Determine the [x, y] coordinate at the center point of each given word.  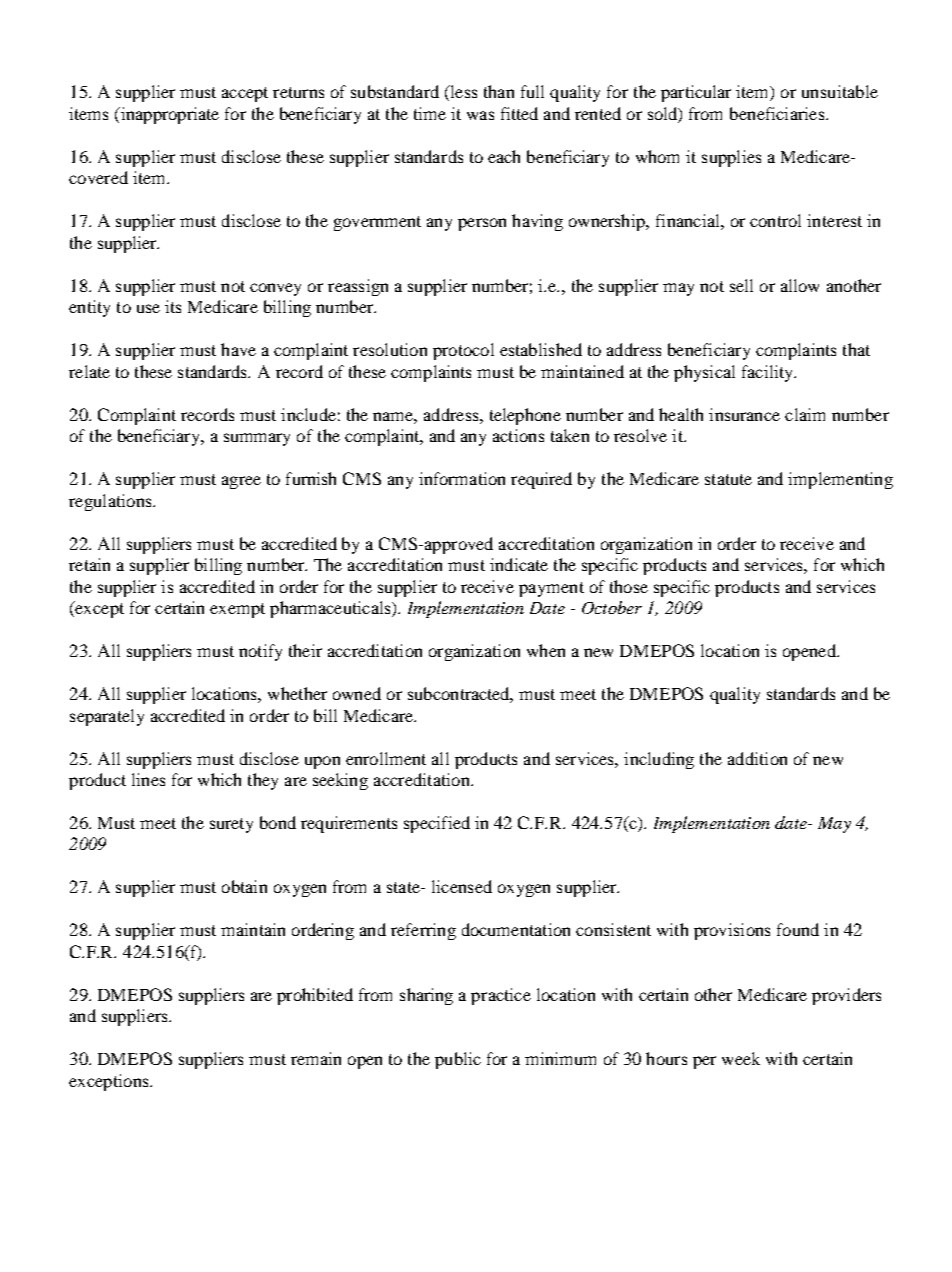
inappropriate [168, 115]
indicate [519, 564]
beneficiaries [778, 113]
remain [316, 1058]
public [458, 1060]
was [480, 115]
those [629, 586]
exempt [237, 610]
